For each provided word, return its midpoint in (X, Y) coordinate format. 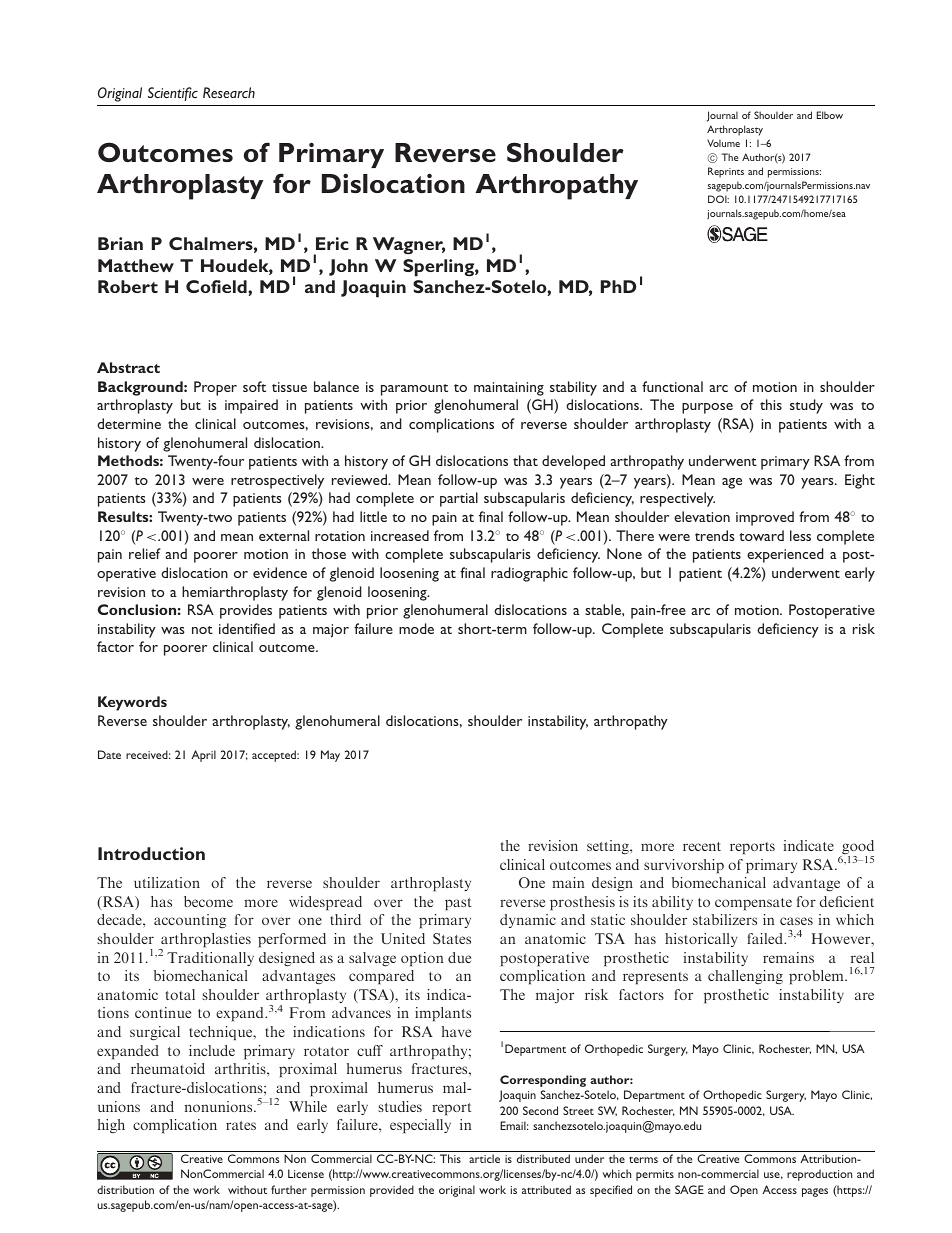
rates (241, 1125)
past (458, 904)
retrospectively (277, 481)
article (484, 1158)
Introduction (151, 853)
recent (702, 846)
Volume (723, 143)
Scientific (173, 94)
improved (765, 518)
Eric (332, 243)
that (525, 460)
